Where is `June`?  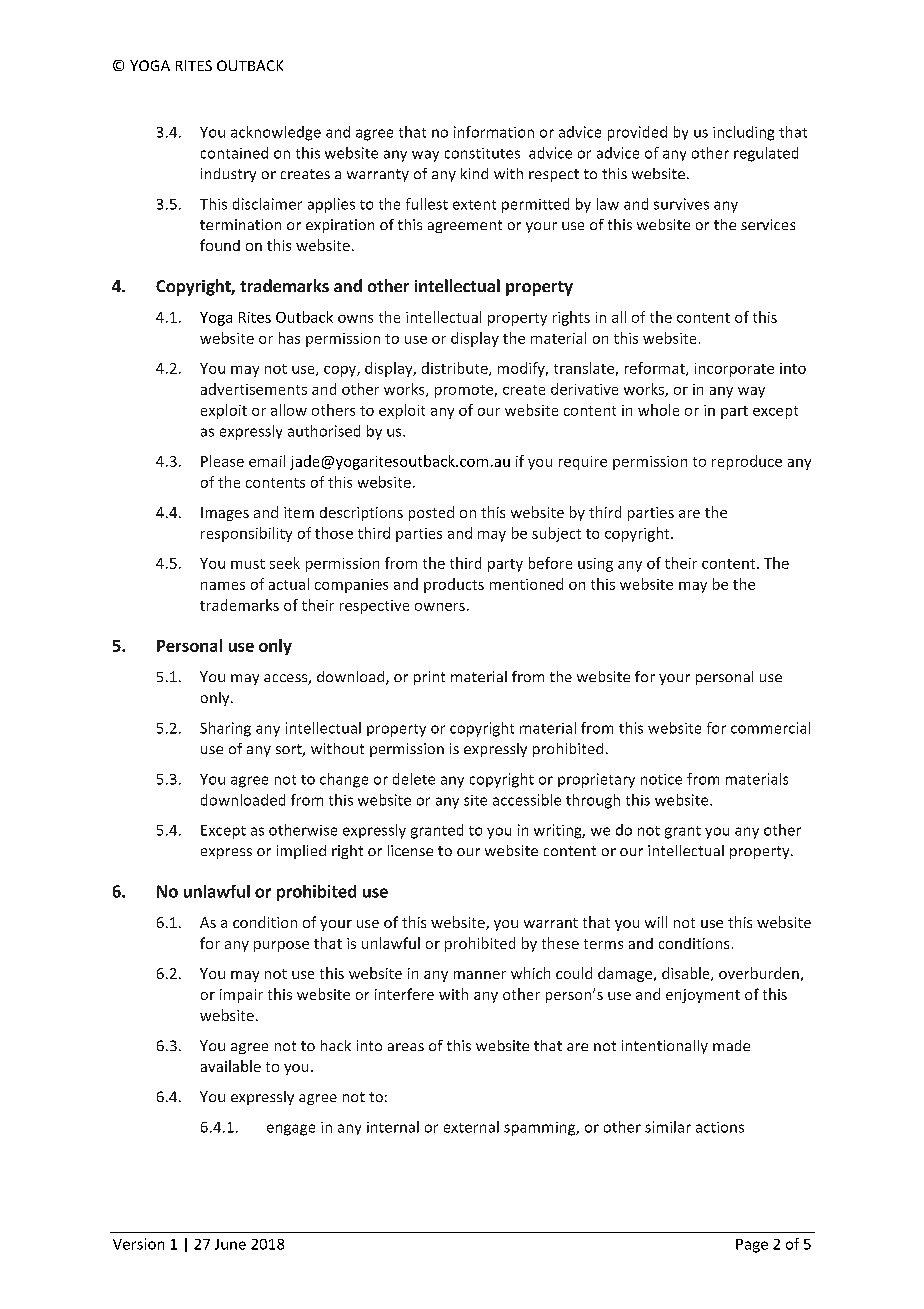 June is located at coordinates (230, 1244).
